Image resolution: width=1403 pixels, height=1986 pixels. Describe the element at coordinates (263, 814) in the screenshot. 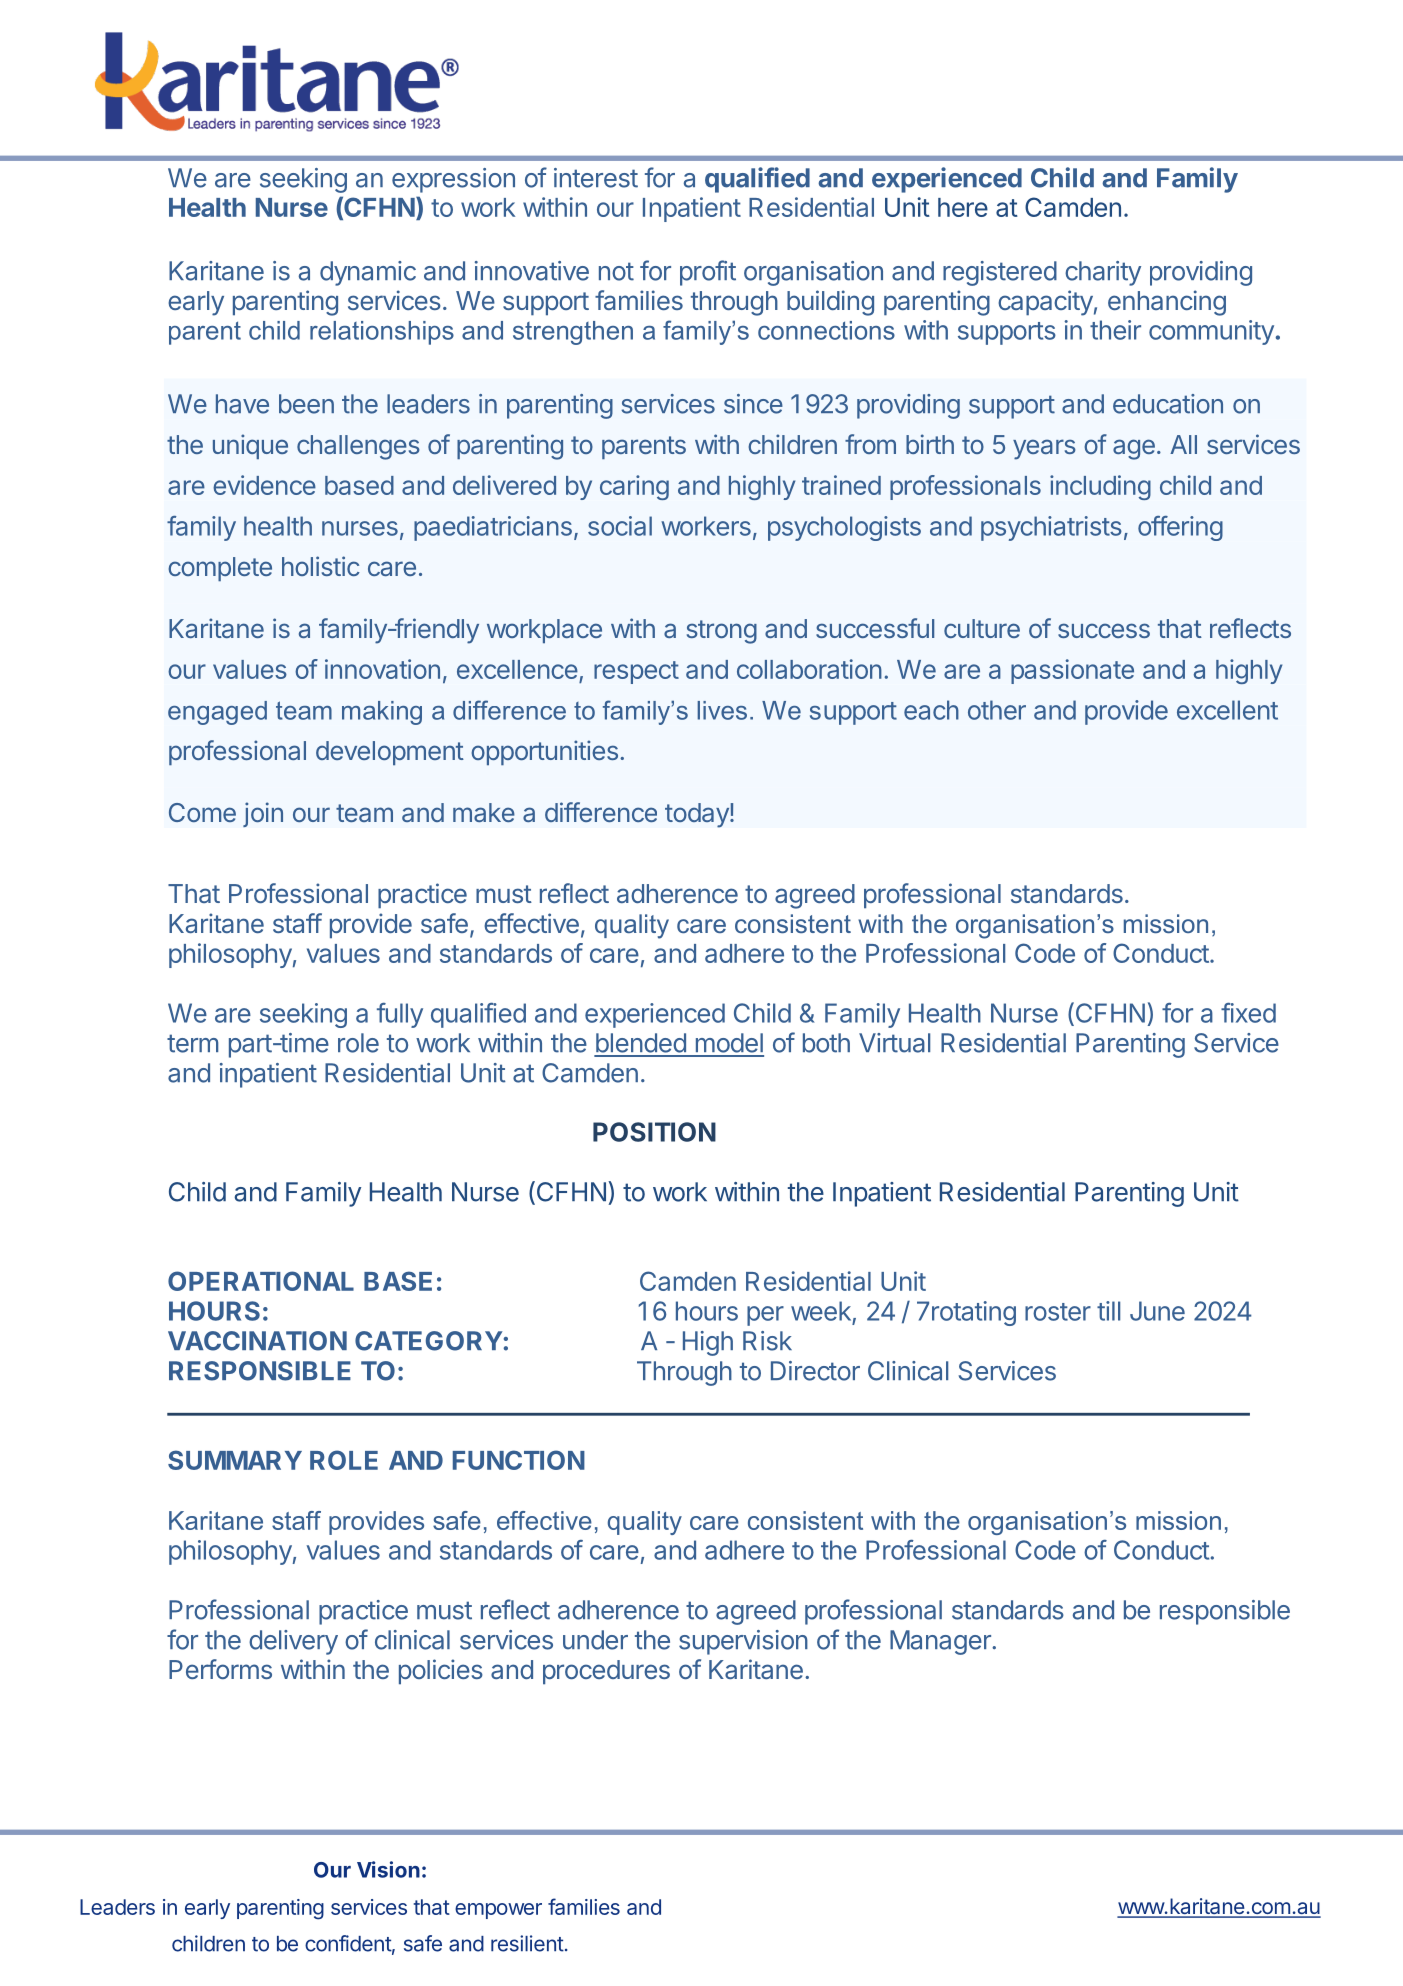

I see `join` at that location.
